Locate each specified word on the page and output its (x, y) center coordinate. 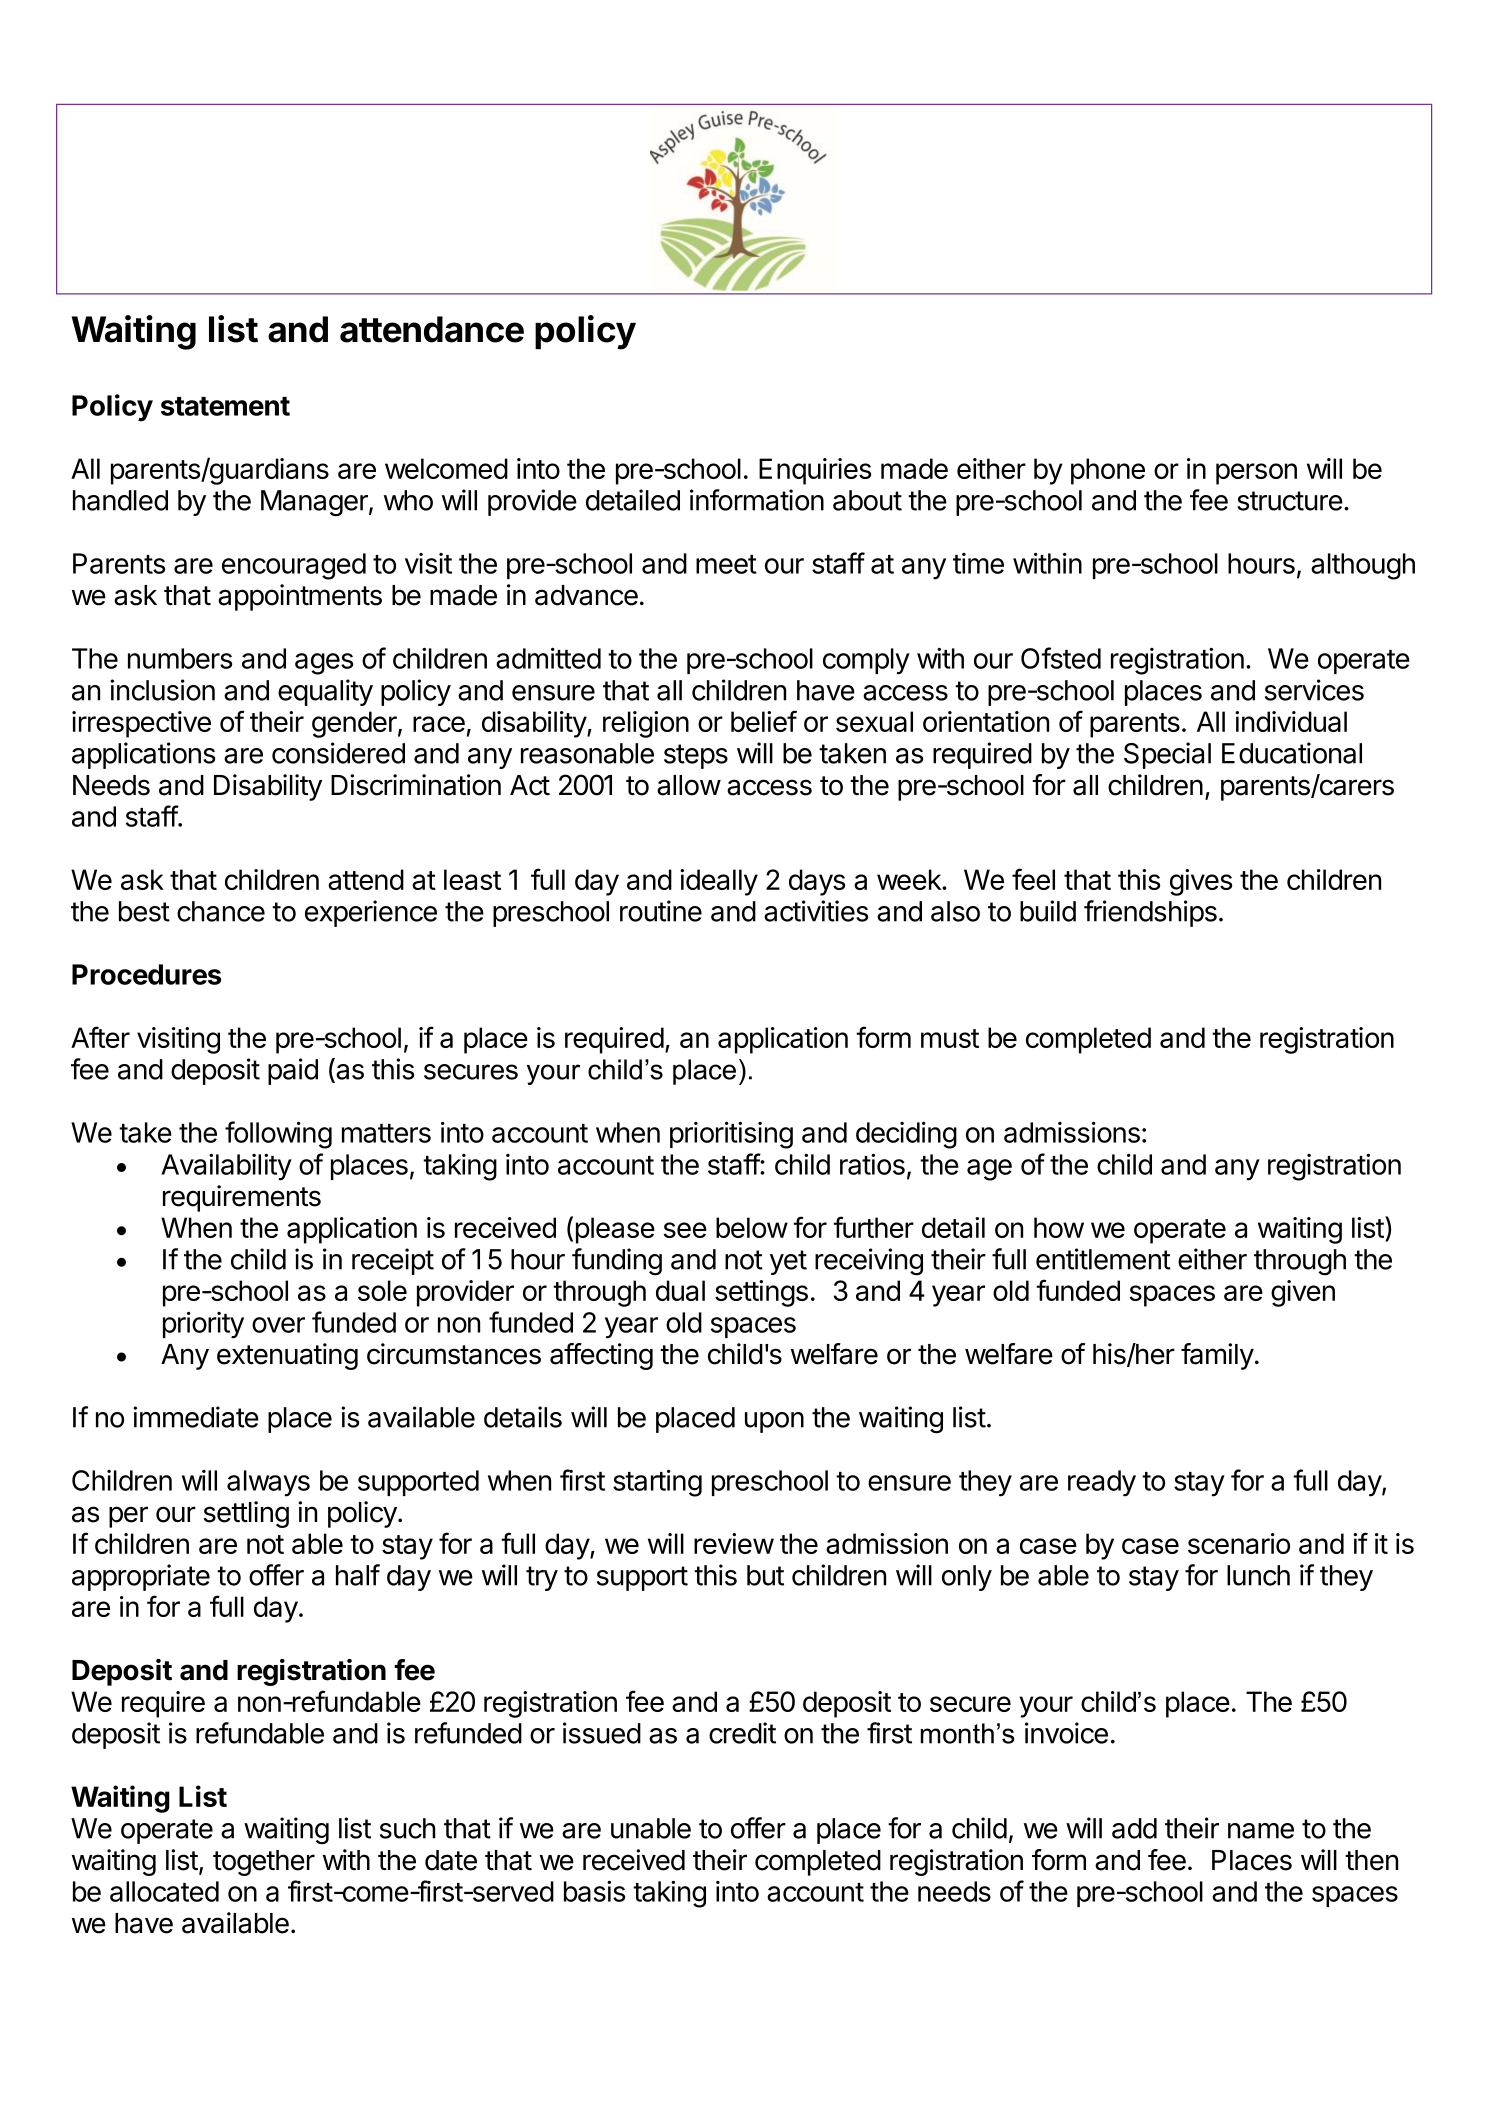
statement (225, 406)
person (1256, 474)
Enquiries (815, 471)
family (1217, 1356)
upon (774, 1422)
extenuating (287, 1356)
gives (1201, 882)
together (264, 1863)
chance (221, 911)
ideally (719, 882)
